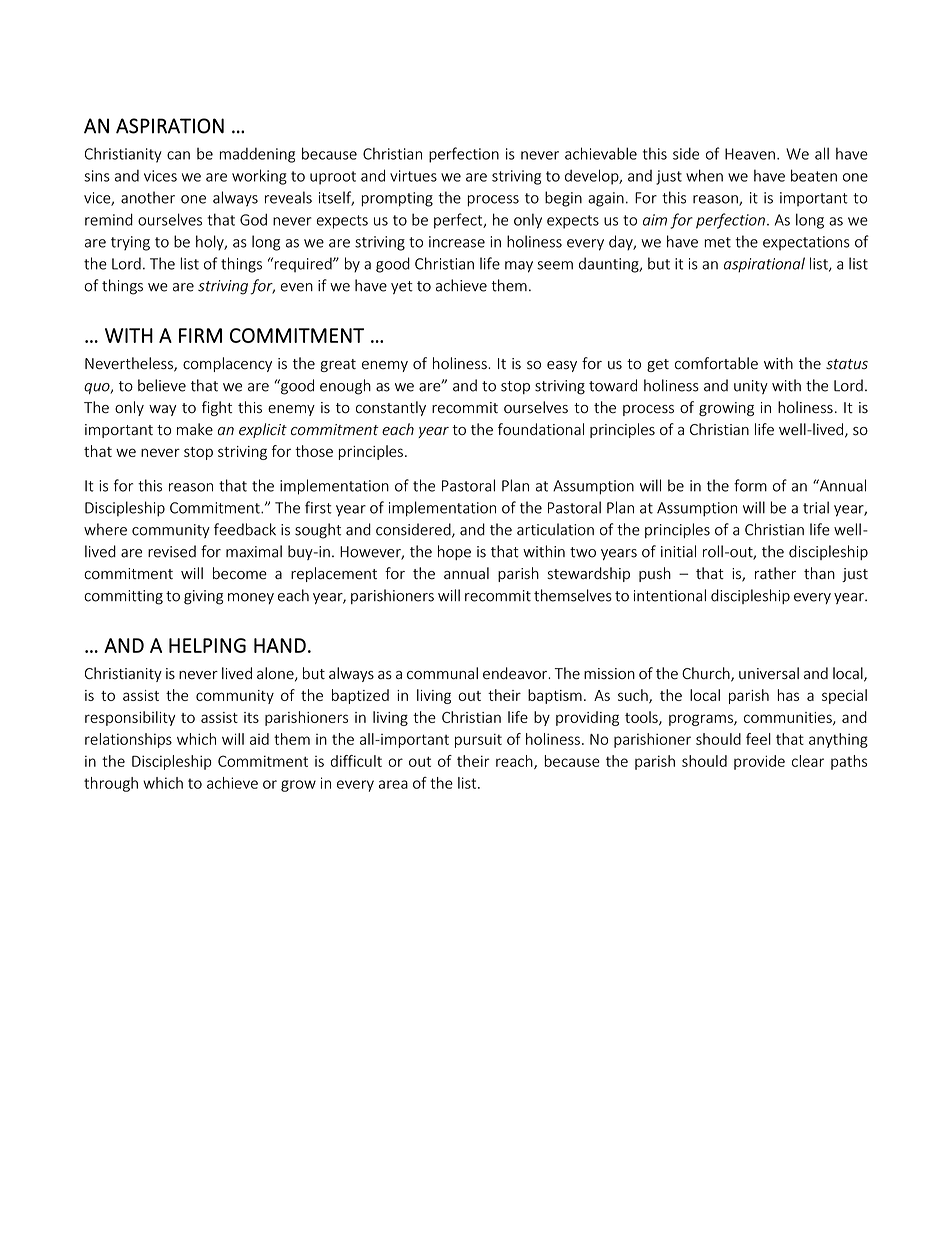 This document has width=952, height=1233. Describe the element at coordinates (775, 573) in the document. I see `rather` at that location.
